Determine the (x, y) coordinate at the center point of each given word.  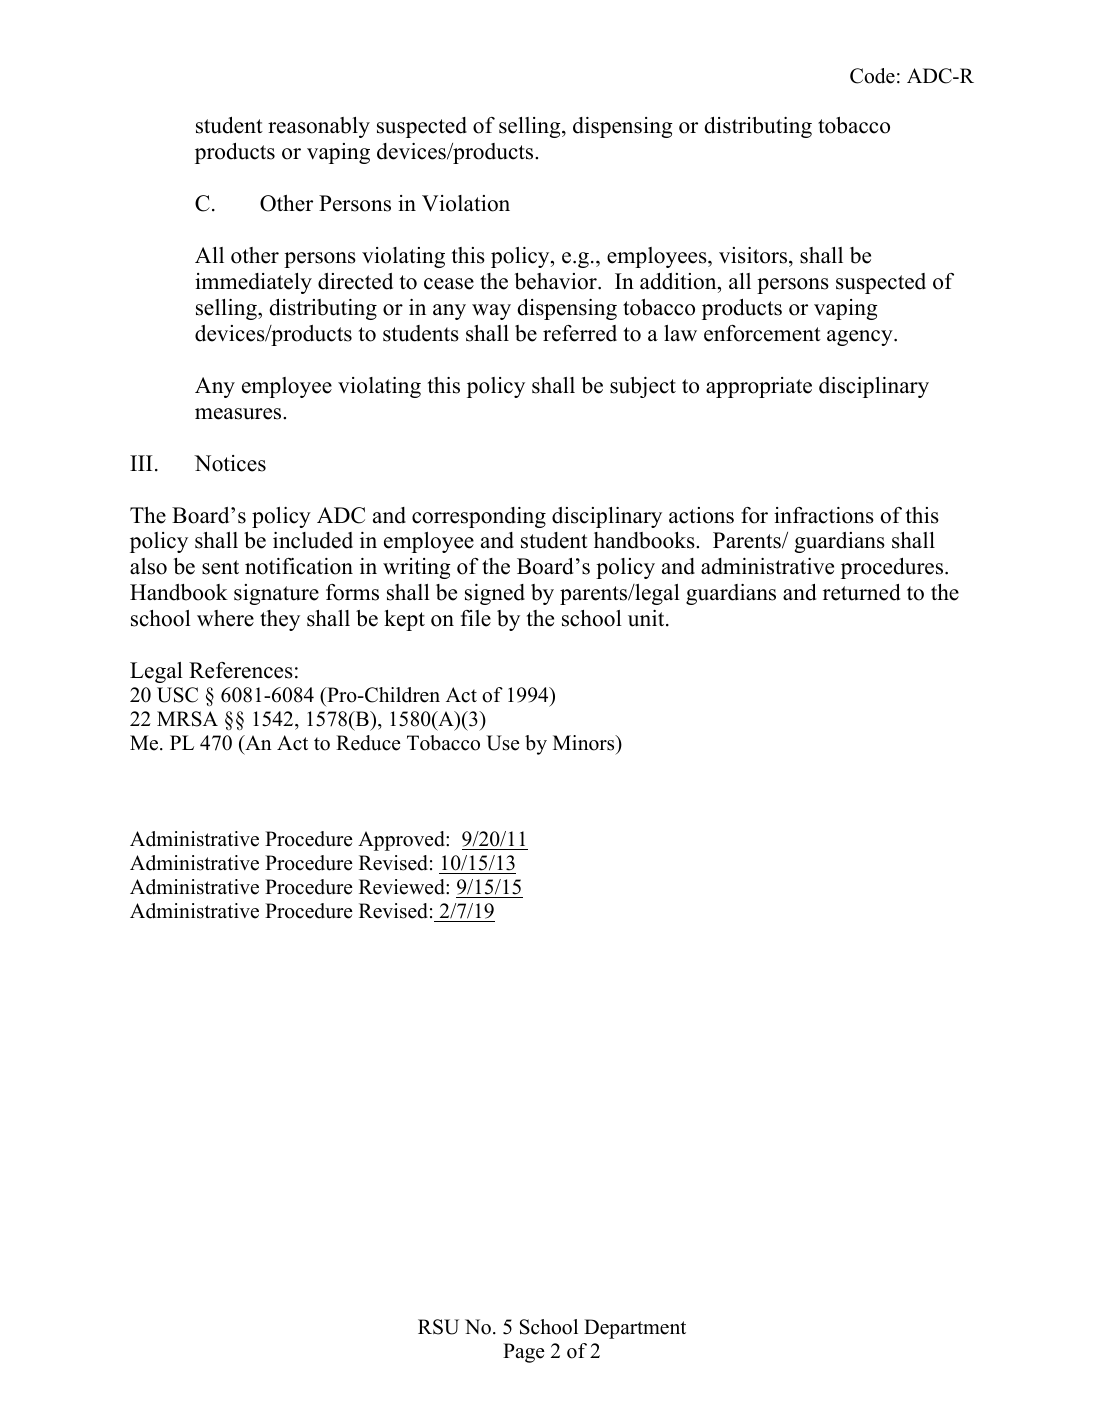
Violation (466, 203)
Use (503, 743)
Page (524, 1353)
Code (872, 76)
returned (862, 592)
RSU (438, 1327)
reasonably (319, 127)
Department (635, 1329)
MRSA (187, 719)
